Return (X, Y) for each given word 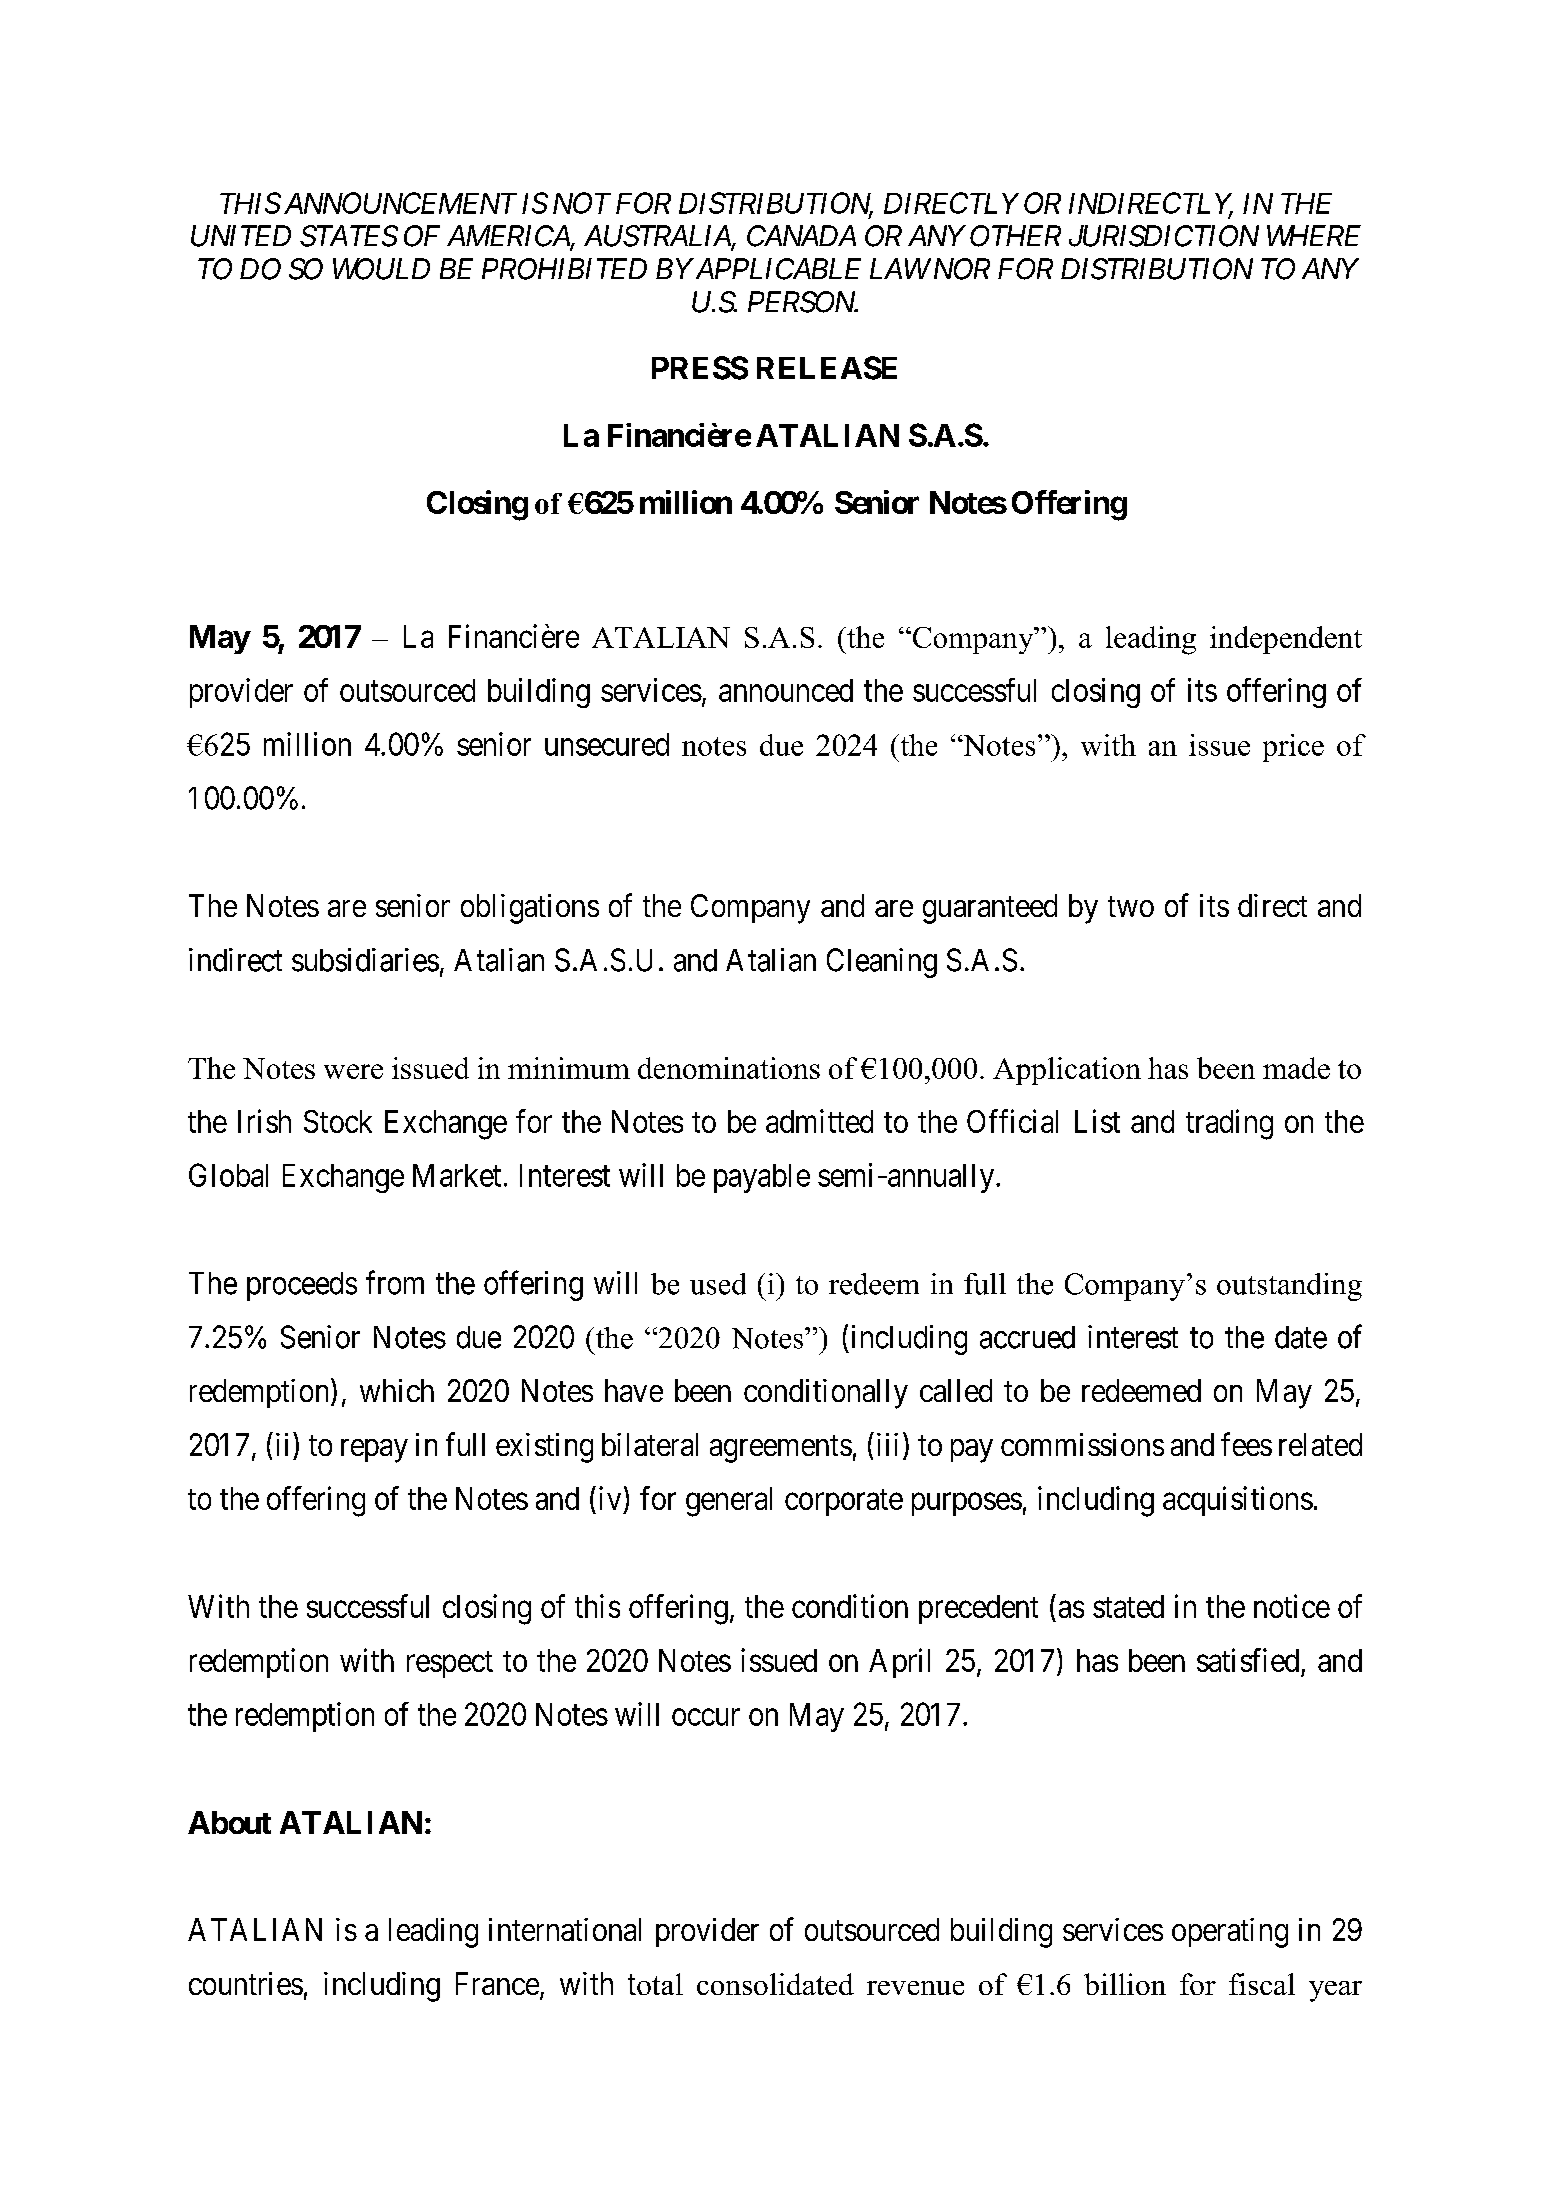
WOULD (381, 269)
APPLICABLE (776, 269)
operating (1230, 1933)
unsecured (607, 744)
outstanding (1289, 1287)
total (655, 1984)
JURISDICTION (1164, 236)
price (1293, 748)
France (497, 1983)
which (397, 1390)
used (718, 1284)
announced (786, 690)
